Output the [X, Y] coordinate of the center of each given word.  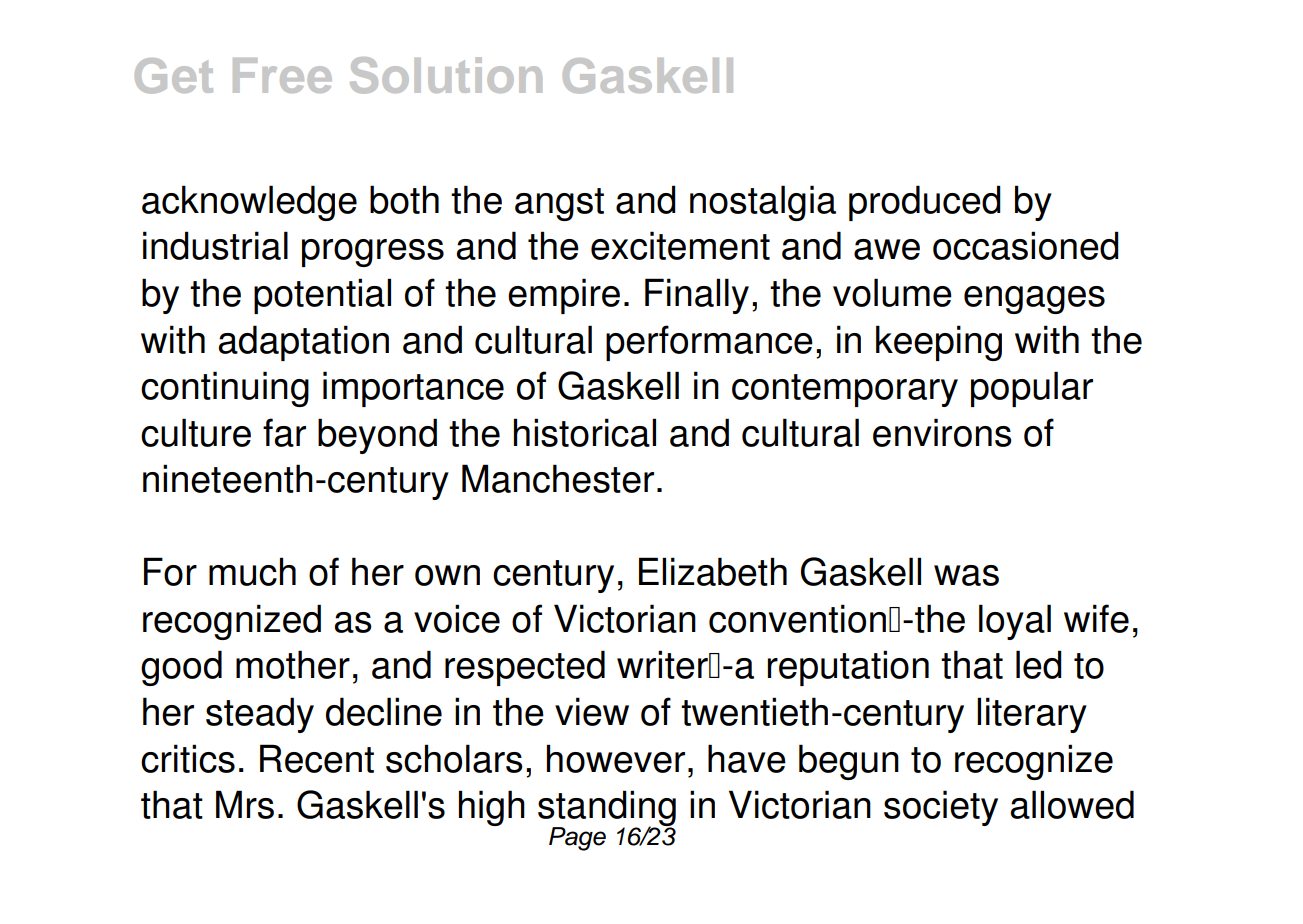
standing [607, 809]
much [252, 571]
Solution [446, 75]
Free [282, 75]
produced [925, 203]
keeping [939, 343]
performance [709, 343]
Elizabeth [713, 571]
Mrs [245, 804]
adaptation [304, 343]
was [966, 575]
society [941, 808]
